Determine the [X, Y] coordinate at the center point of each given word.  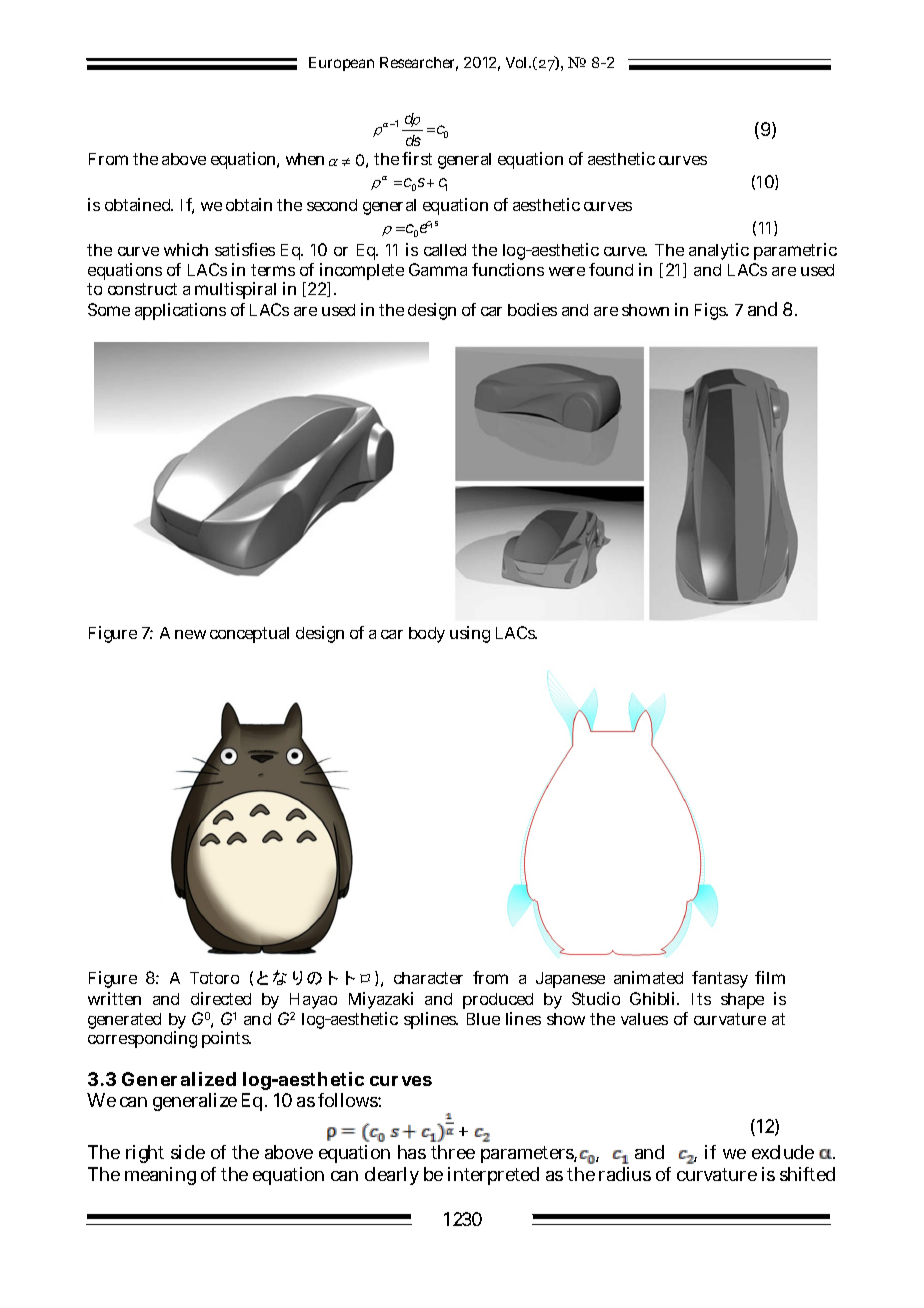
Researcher [419, 64]
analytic [719, 251]
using [470, 634]
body [427, 635]
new [190, 634]
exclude [783, 1152]
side [188, 1152]
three [453, 1152]
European [341, 64]
